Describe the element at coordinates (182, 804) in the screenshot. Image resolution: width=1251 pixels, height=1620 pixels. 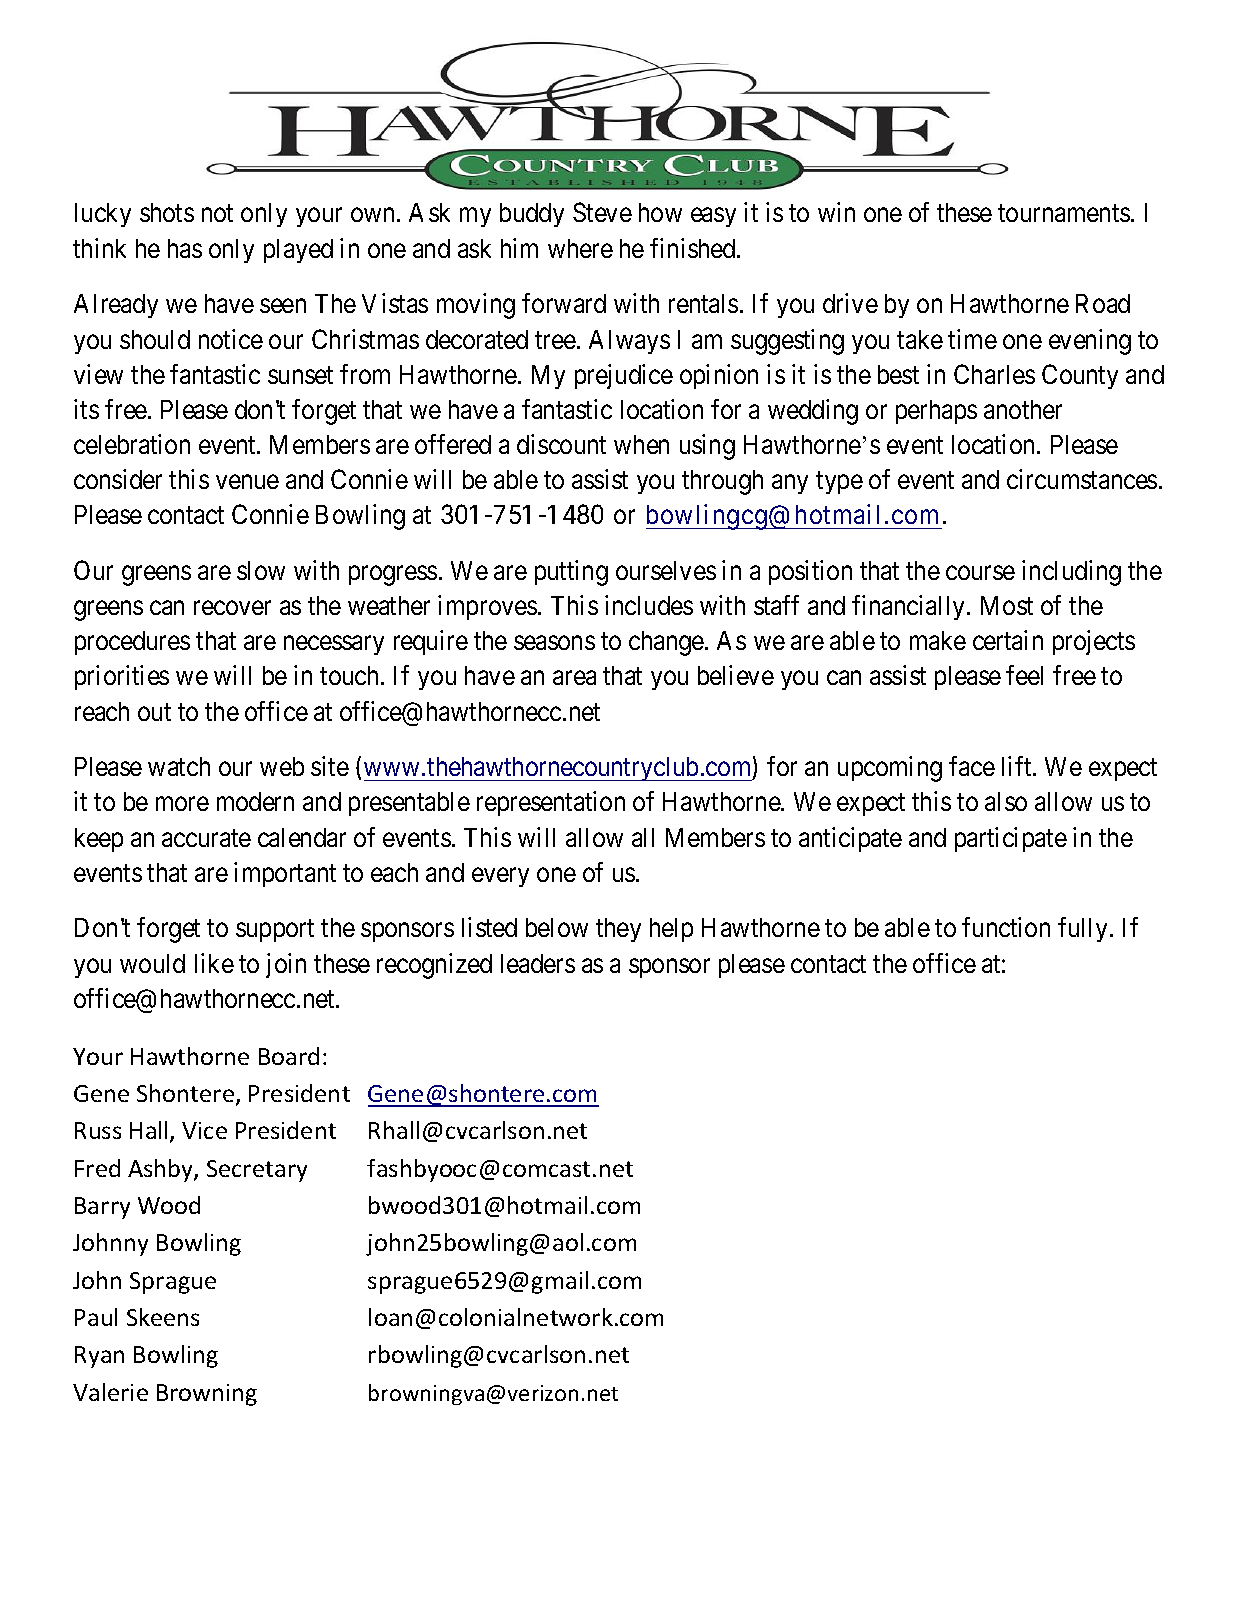
I see `more` at that location.
